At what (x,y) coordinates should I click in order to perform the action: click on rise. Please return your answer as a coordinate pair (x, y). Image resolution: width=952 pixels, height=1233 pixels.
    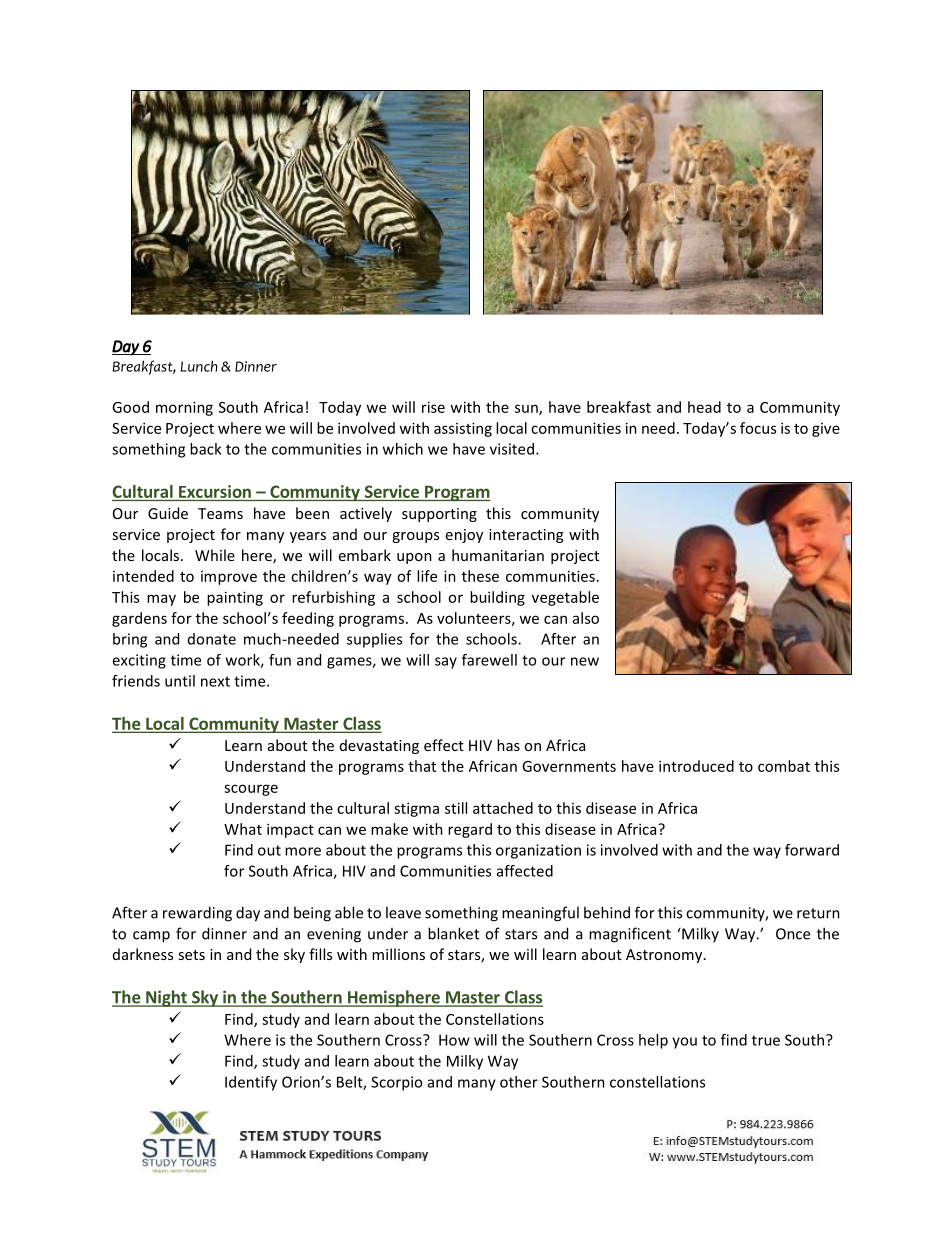
    Looking at the image, I should click on (433, 407).
